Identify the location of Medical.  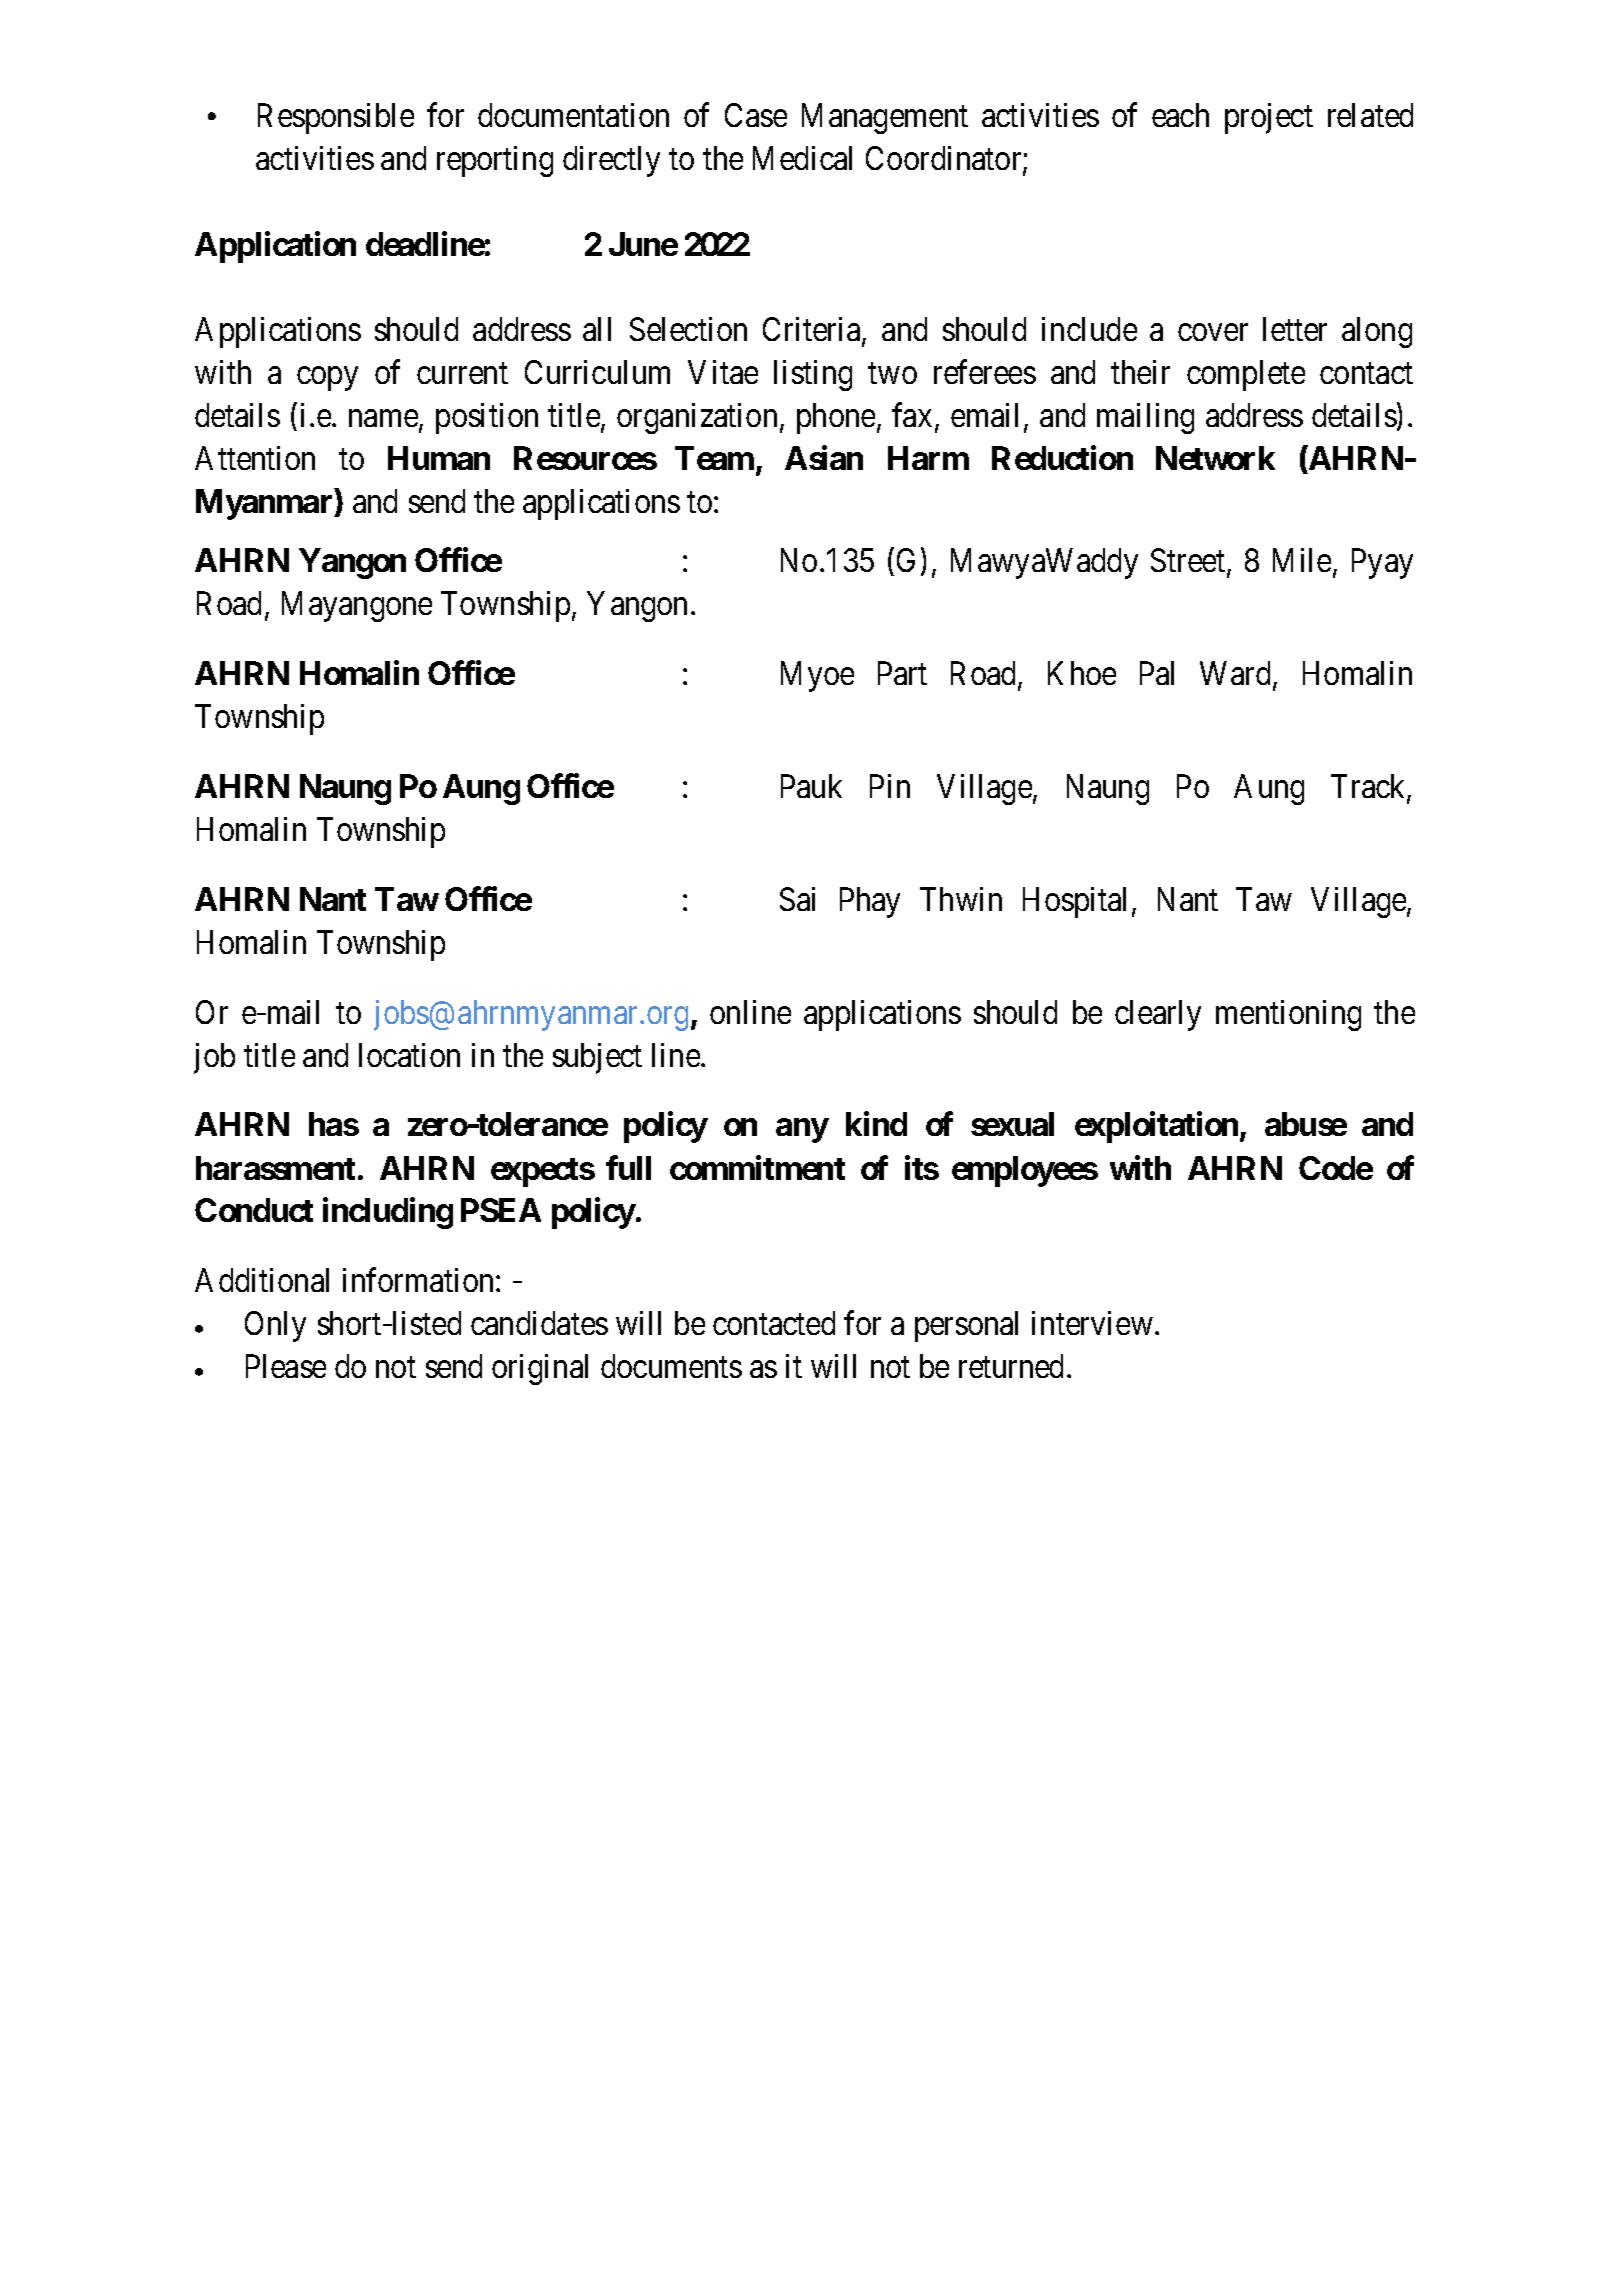
(802, 158).
